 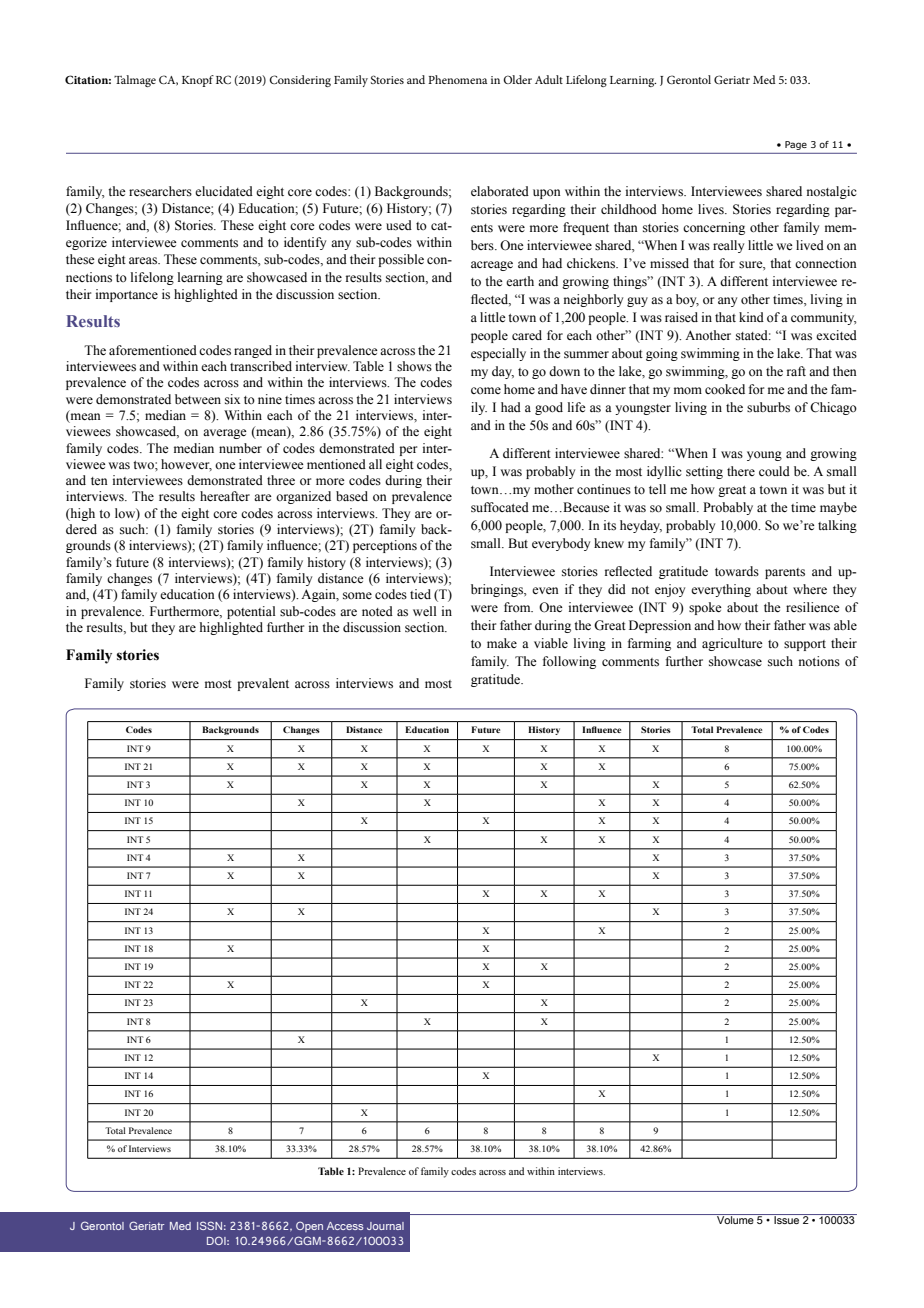 I want to click on prevalent, so click(x=263, y=684).
